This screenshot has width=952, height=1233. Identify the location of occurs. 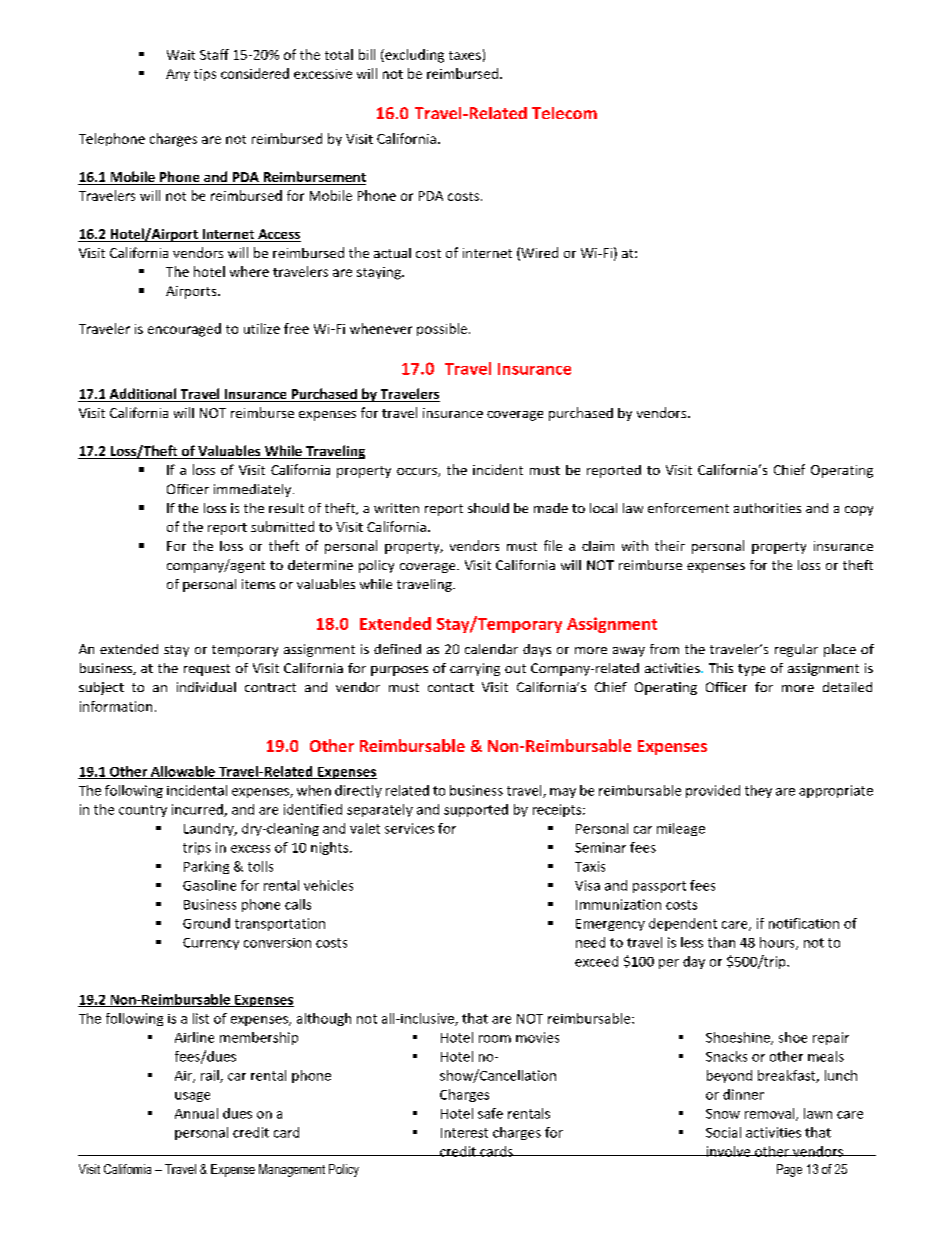
(418, 472).
